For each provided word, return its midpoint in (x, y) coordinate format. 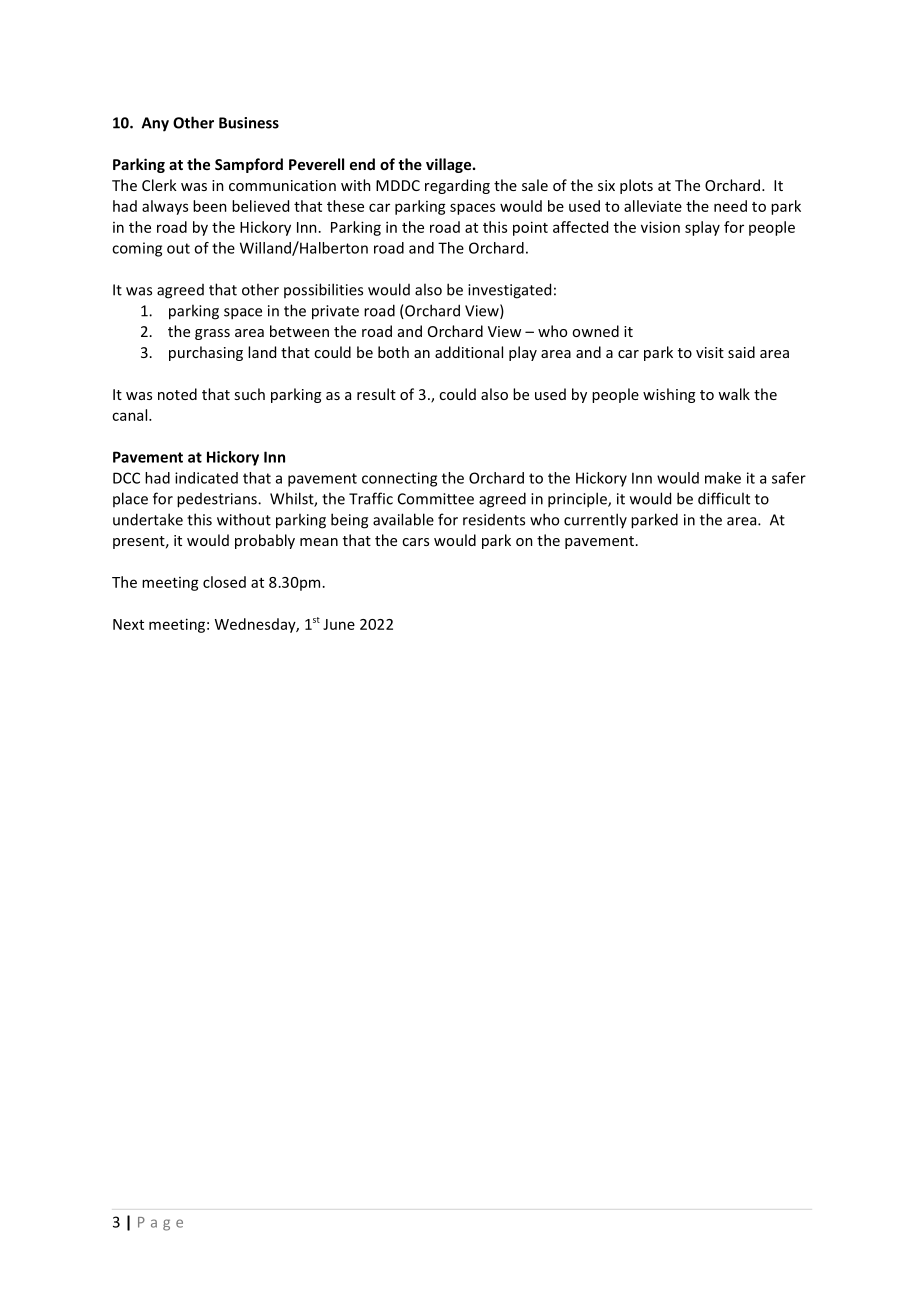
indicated (206, 478)
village (450, 165)
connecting (399, 479)
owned (595, 331)
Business (249, 123)
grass (212, 334)
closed (224, 582)
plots (636, 186)
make (723, 478)
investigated (509, 291)
